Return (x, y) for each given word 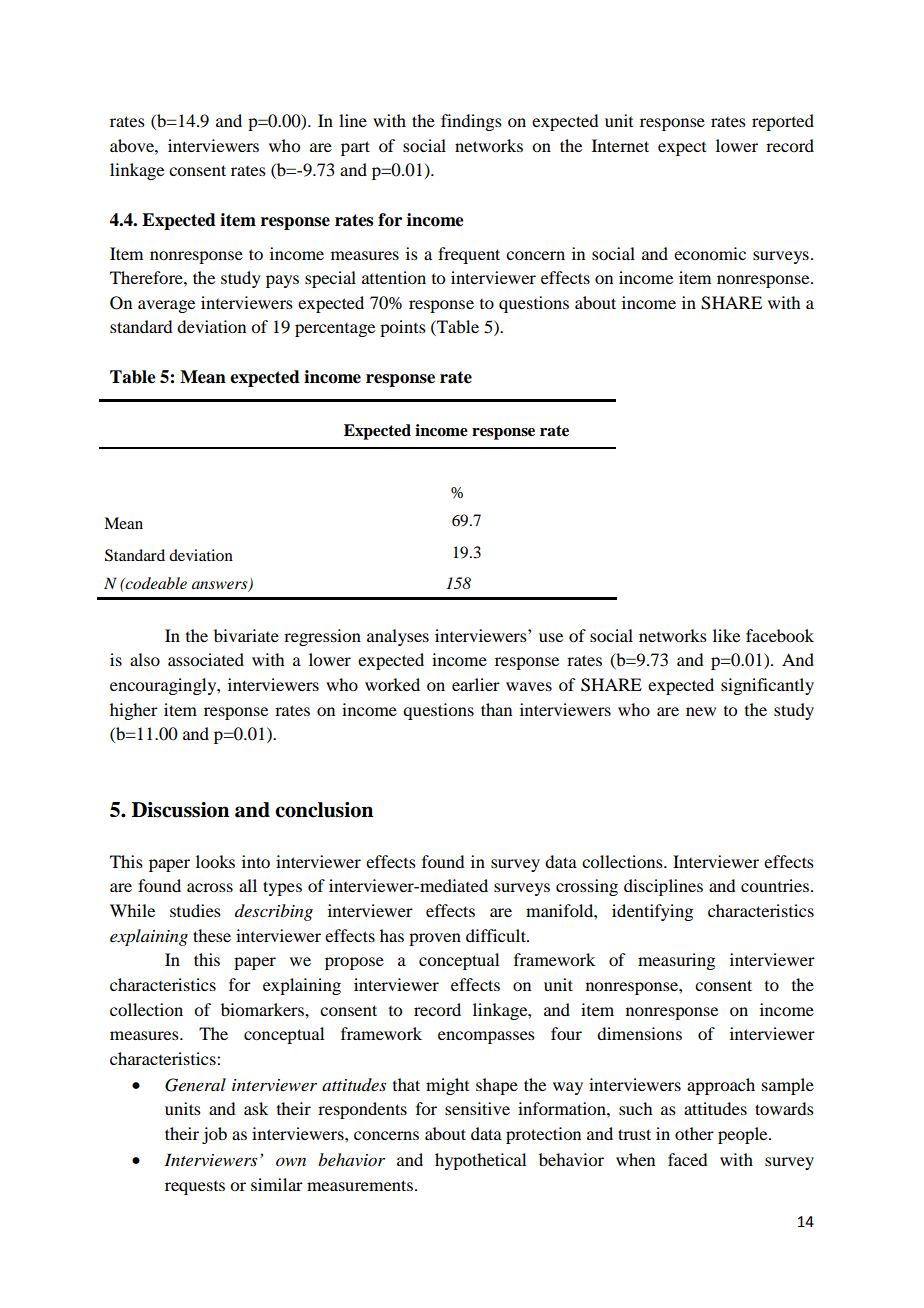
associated (206, 659)
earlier (476, 684)
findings (471, 122)
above (133, 145)
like (726, 635)
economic (710, 253)
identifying (652, 912)
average (166, 306)
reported (783, 122)
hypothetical (480, 1161)
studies (195, 910)
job (214, 1135)
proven (435, 939)
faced (687, 1159)
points (403, 328)
